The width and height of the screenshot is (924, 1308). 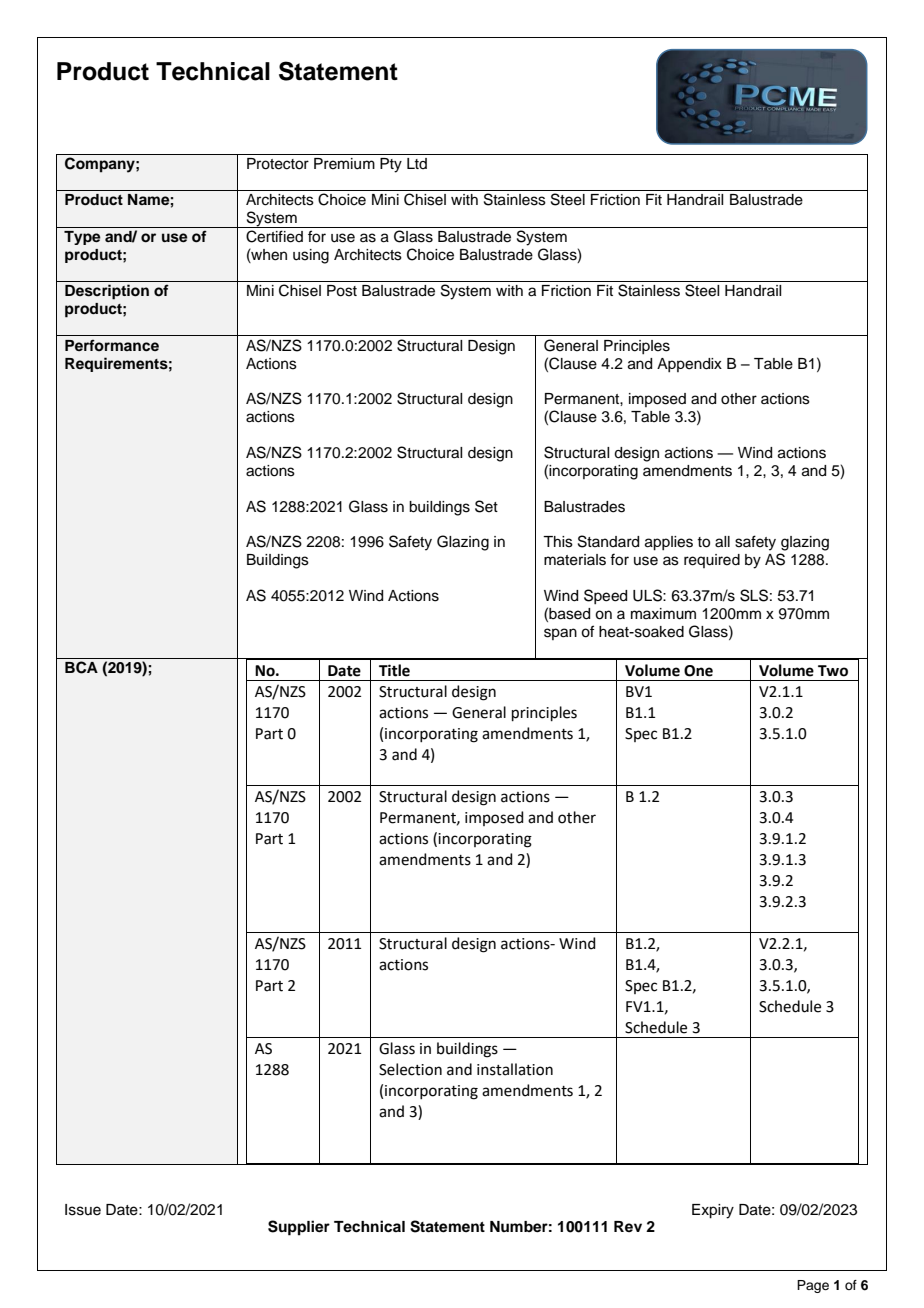 What do you see at coordinates (278, 164) in the screenshot?
I see `Protector` at bounding box center [278, 164].
